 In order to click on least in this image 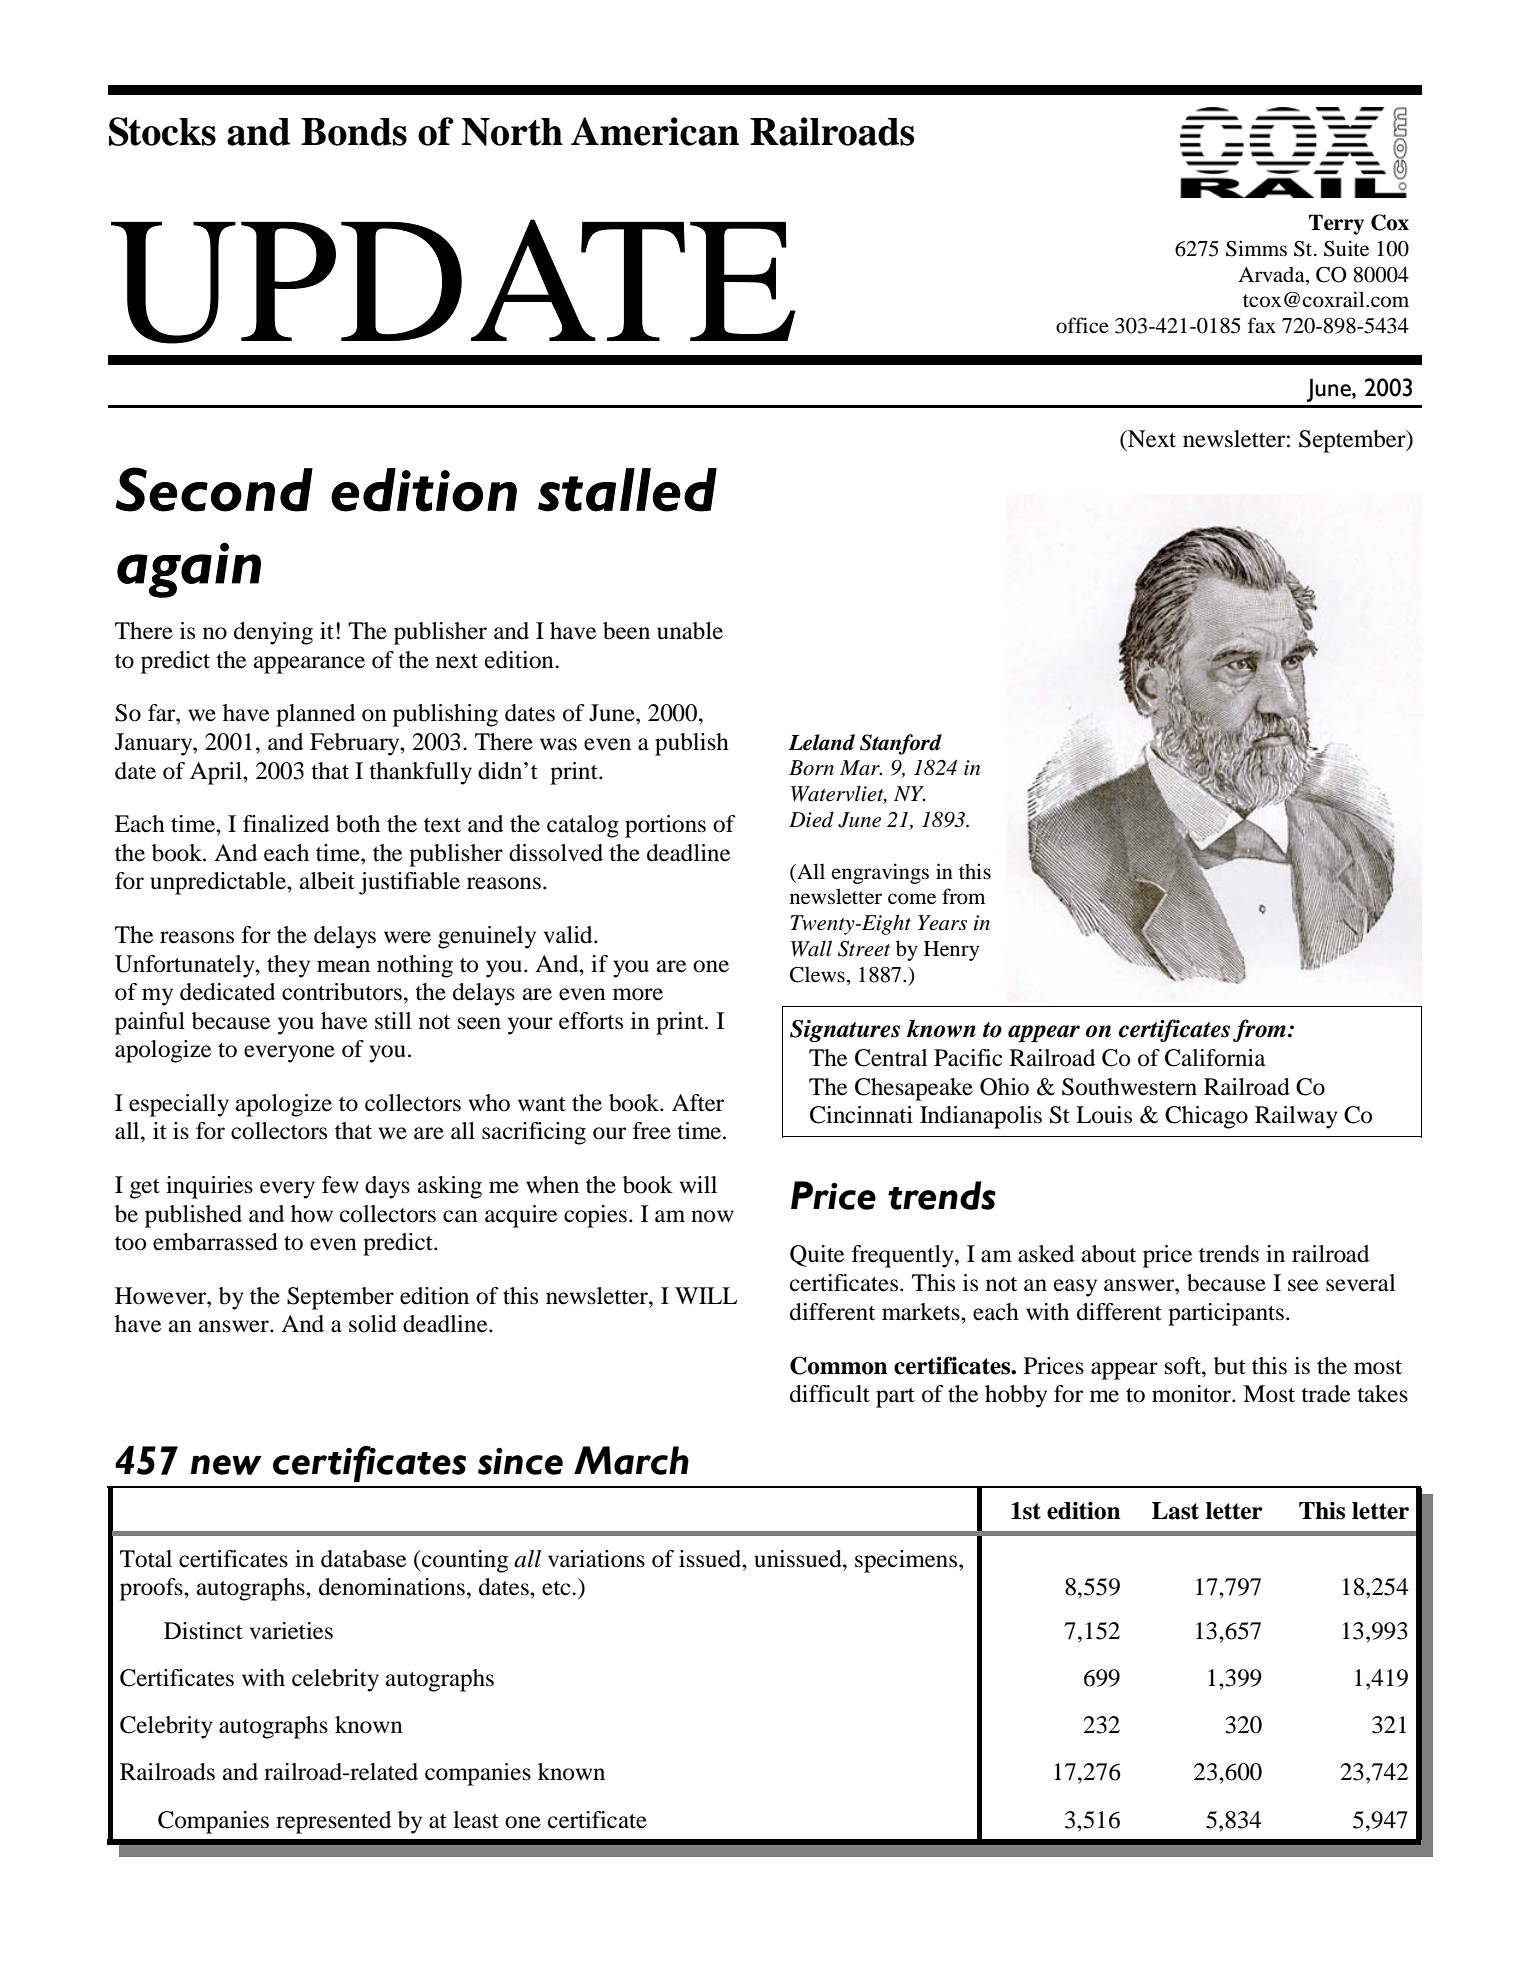, I will do `click(476, 1820)`.
